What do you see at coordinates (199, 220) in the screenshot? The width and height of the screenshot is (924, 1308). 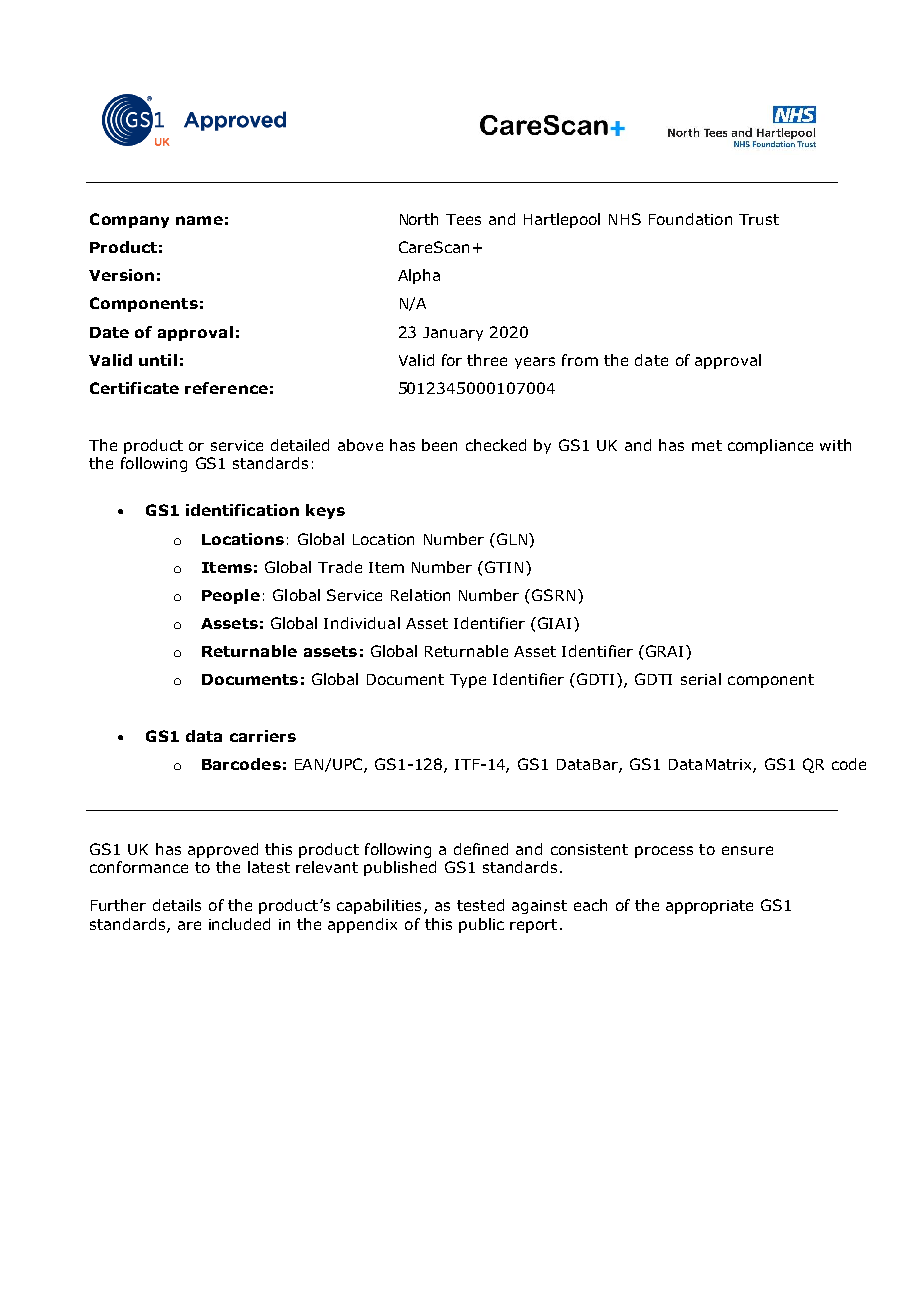 I see `name` at bounding box center [199, 220].
